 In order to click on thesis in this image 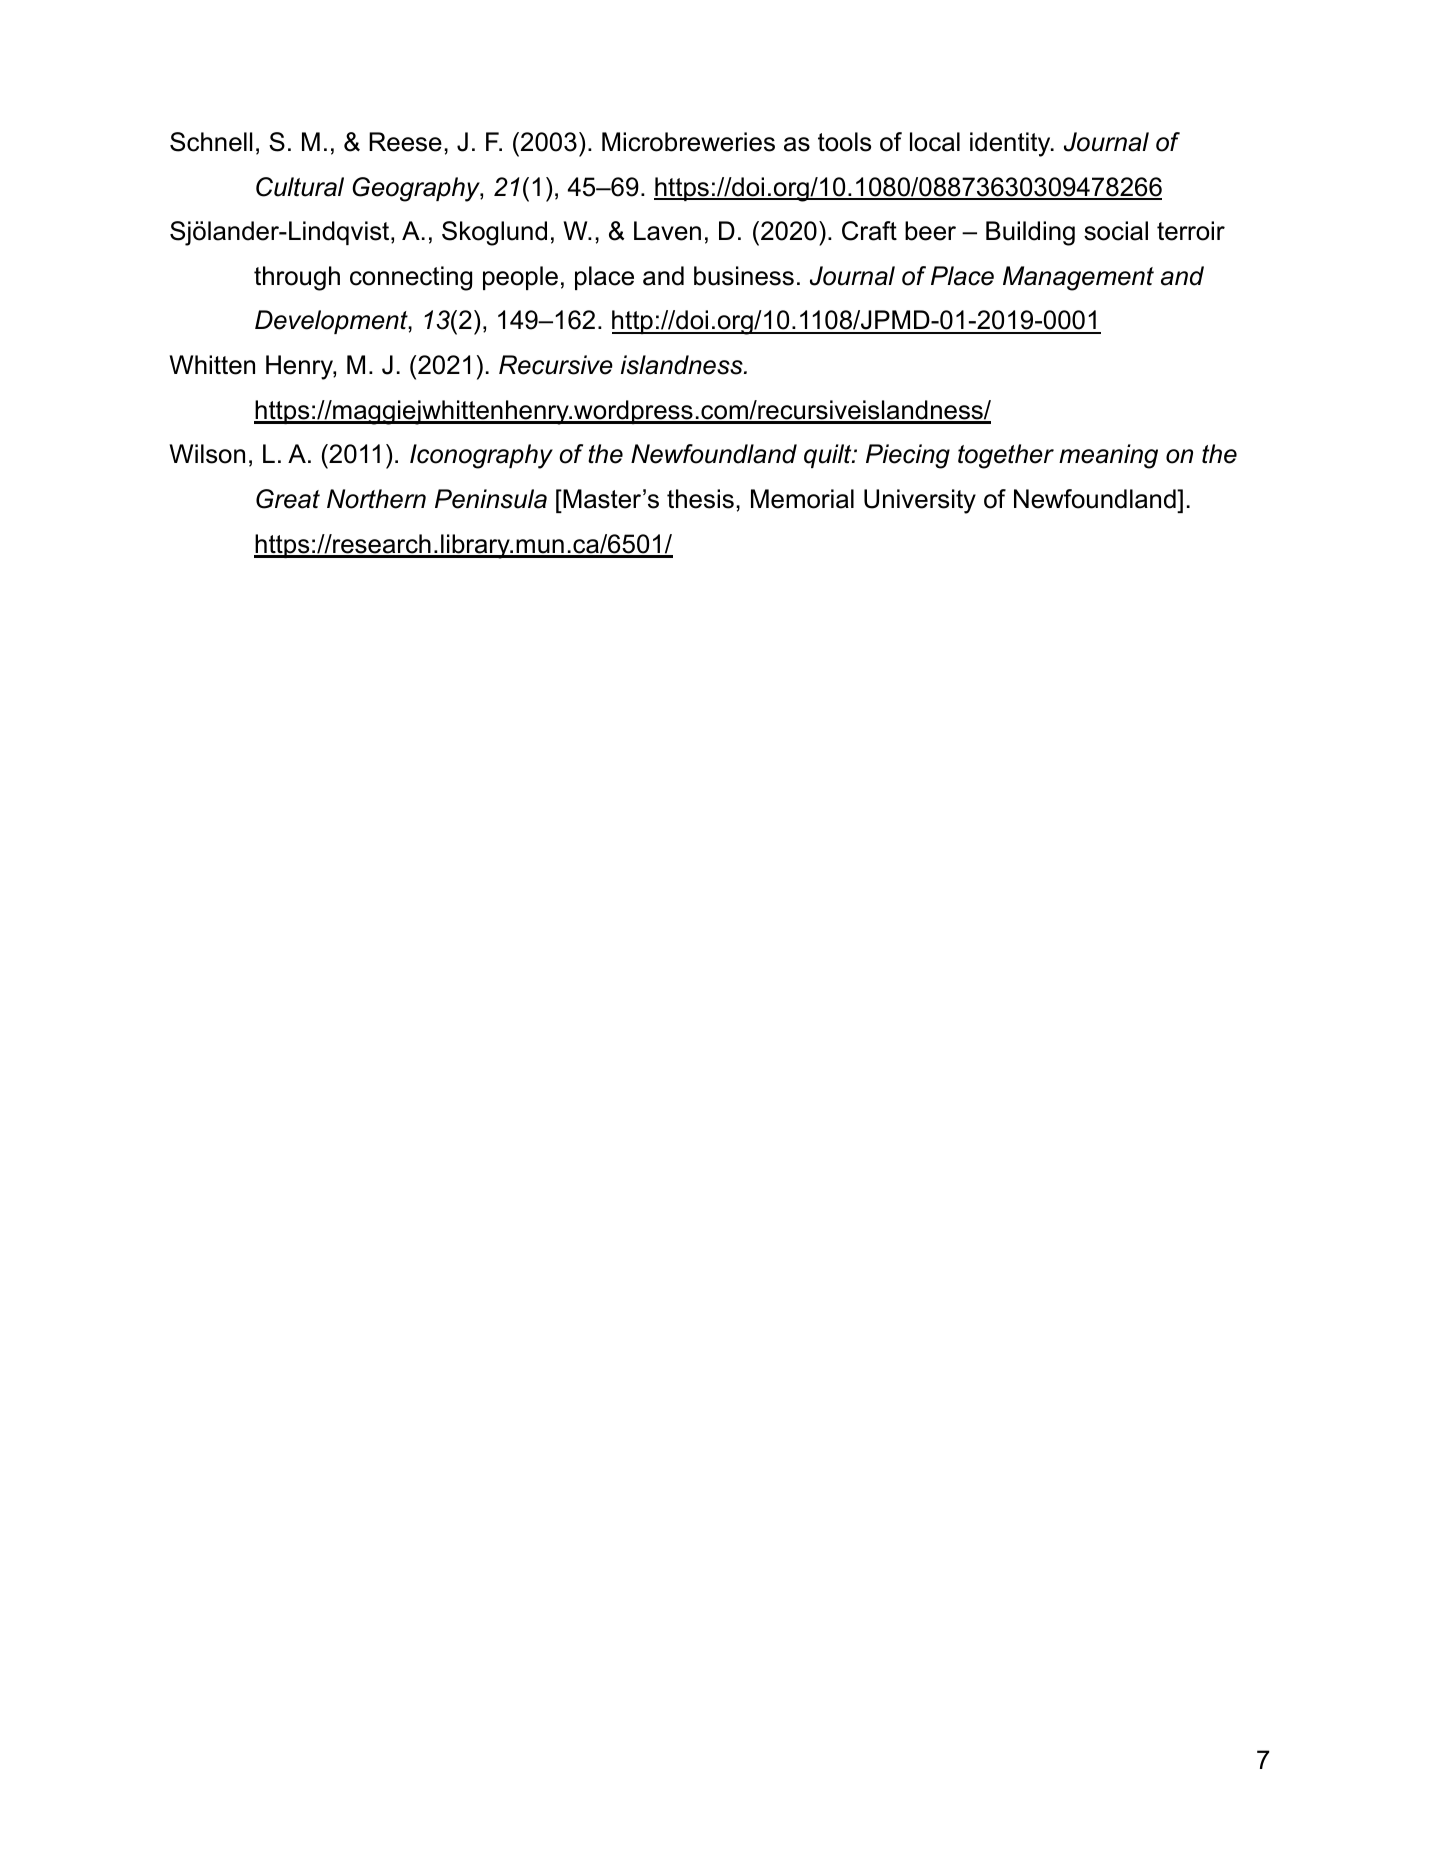, I will do `click(700, 499)`.
